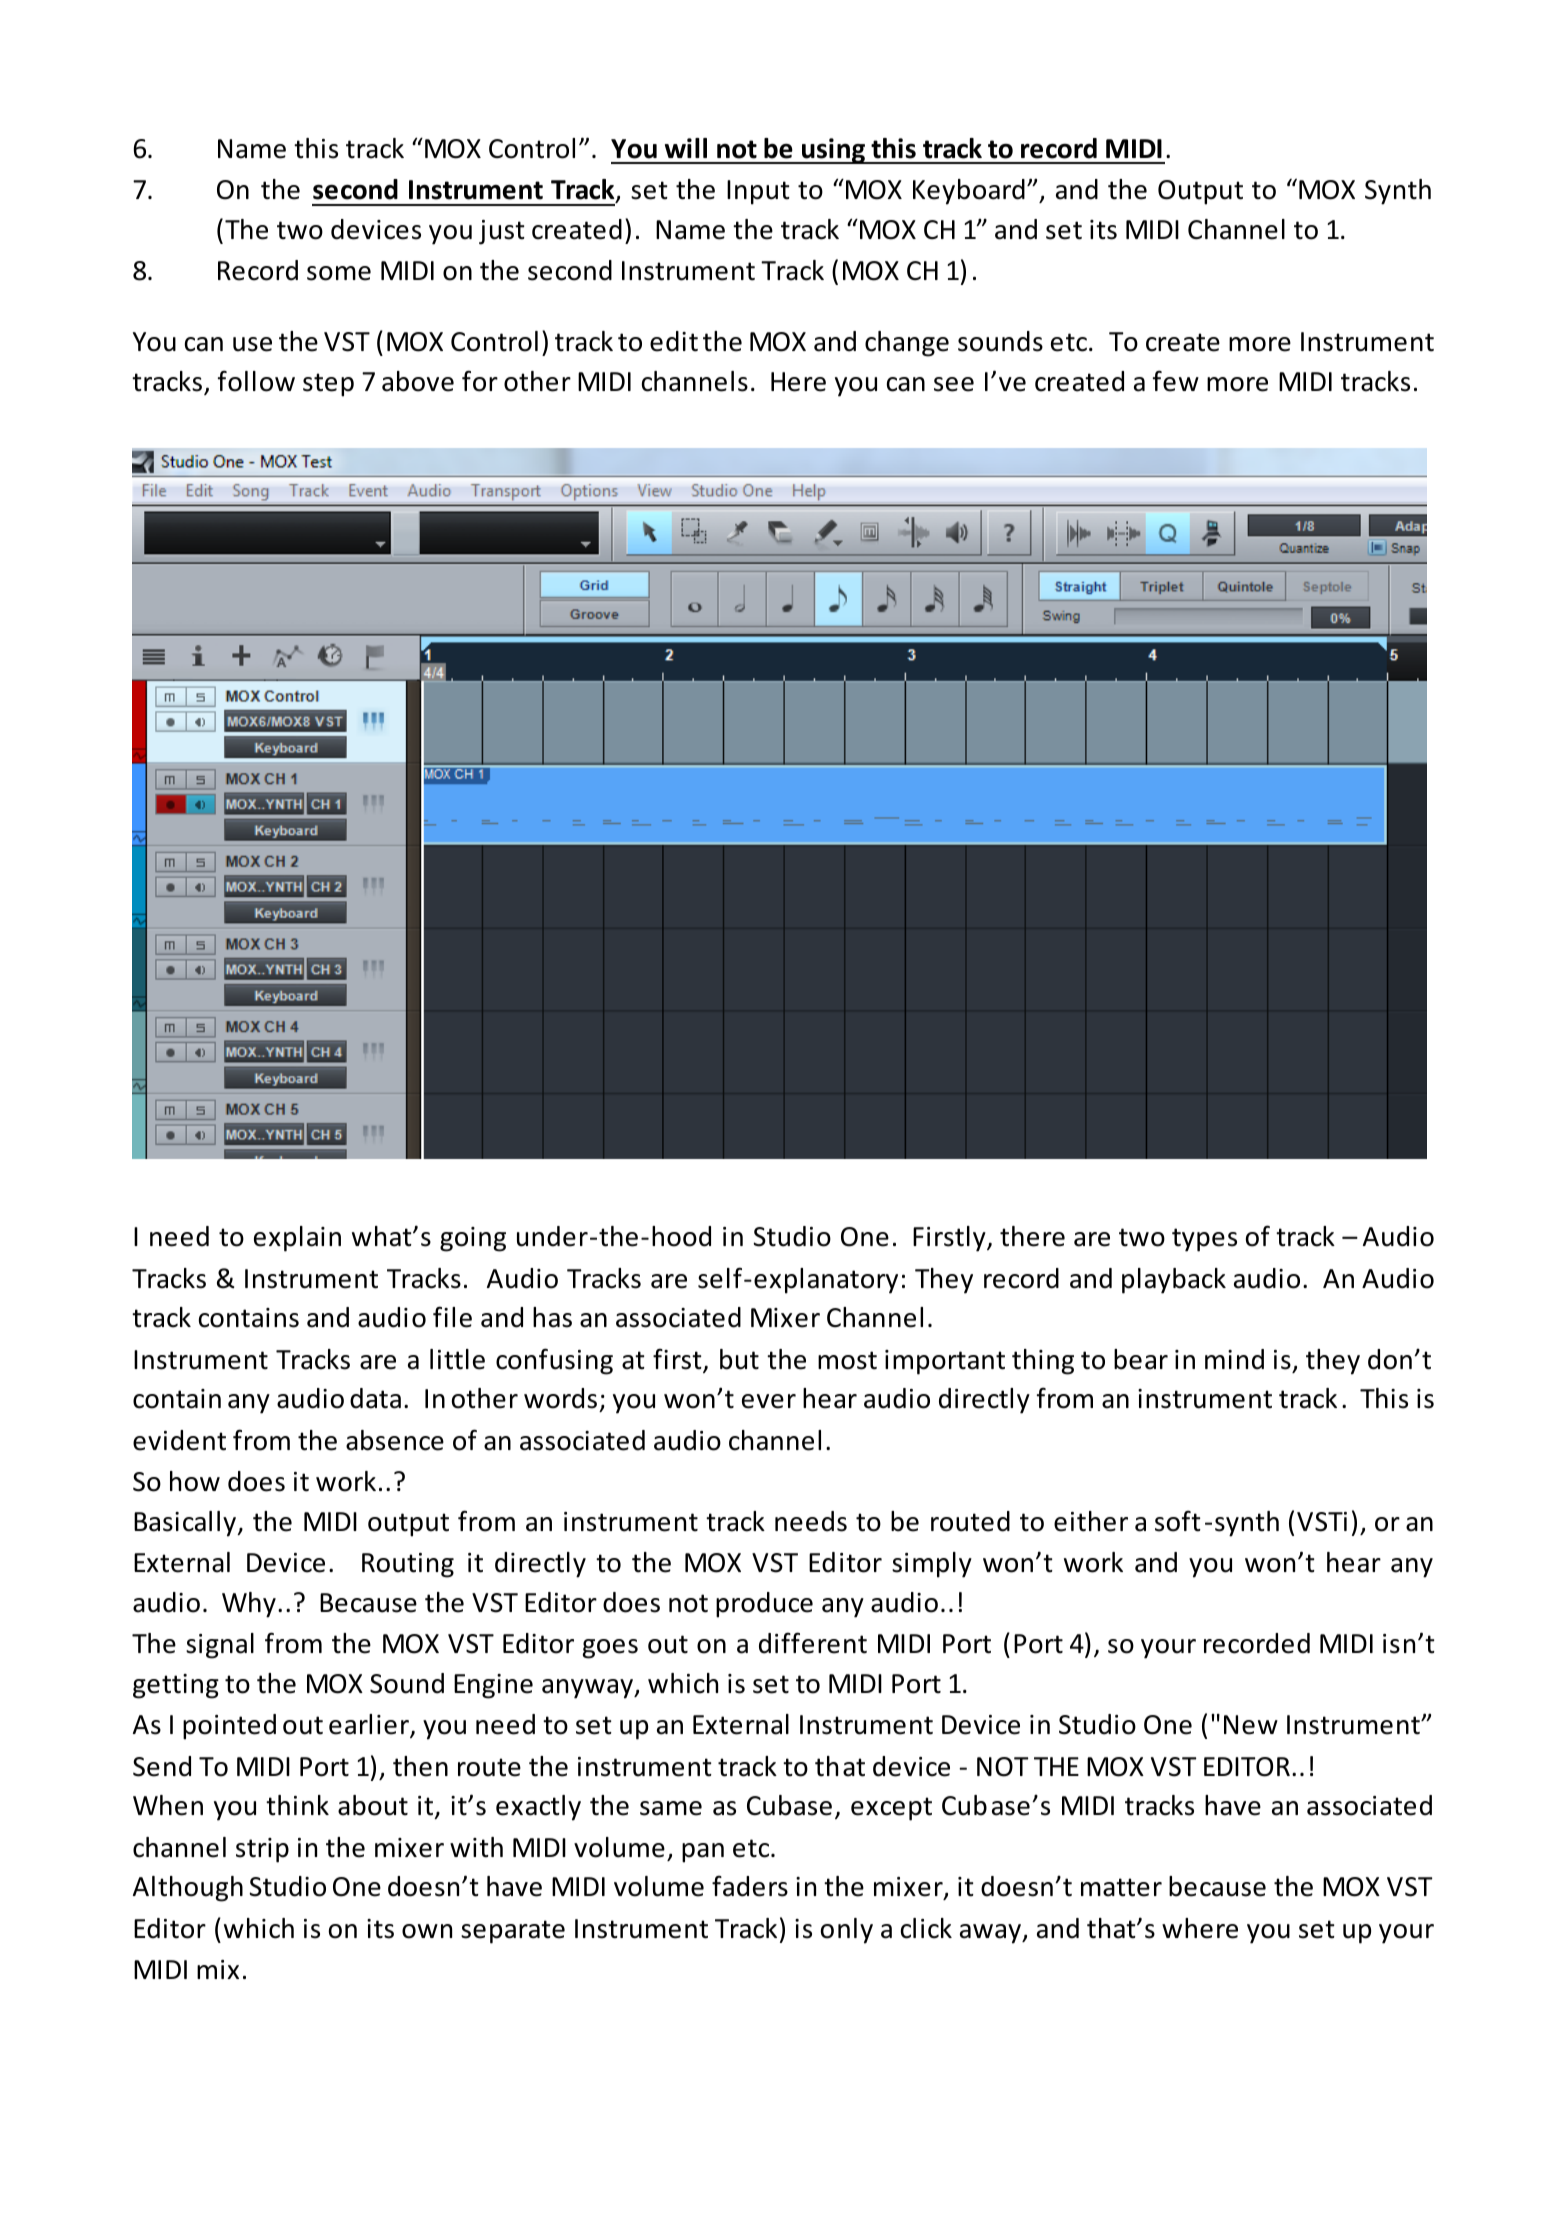 This screenshot has height=2217, width=1568. Describe the element at coordinates (339, 273) in the screenshot. I see `some` at that location.
